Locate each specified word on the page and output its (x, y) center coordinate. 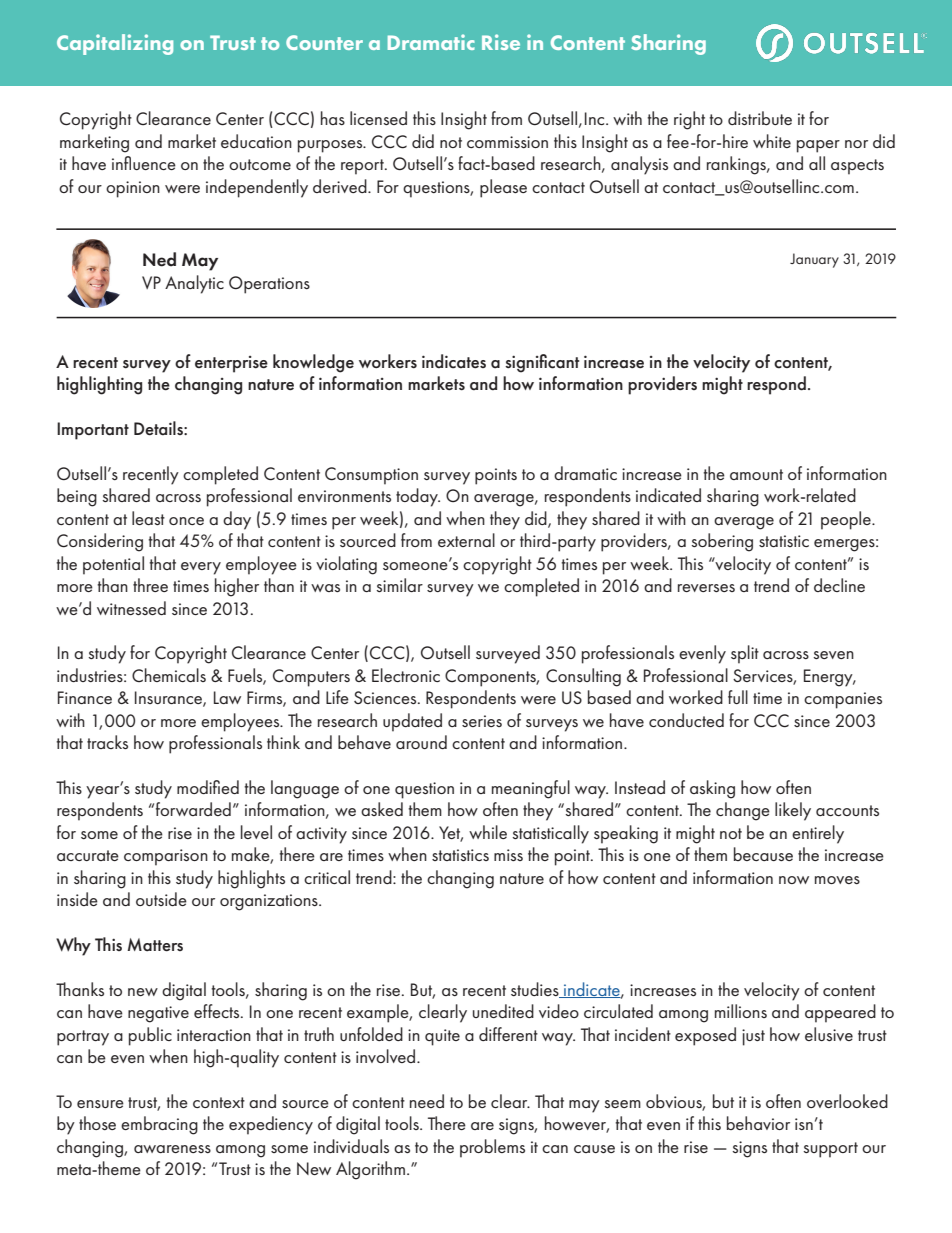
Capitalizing (115, 44)
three (150, 585)
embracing (159, 1125)
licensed (378, 118)
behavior (758, 1123)
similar (399, 585)
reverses (706, 588)
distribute (760, 118)
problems (492, 1148)
